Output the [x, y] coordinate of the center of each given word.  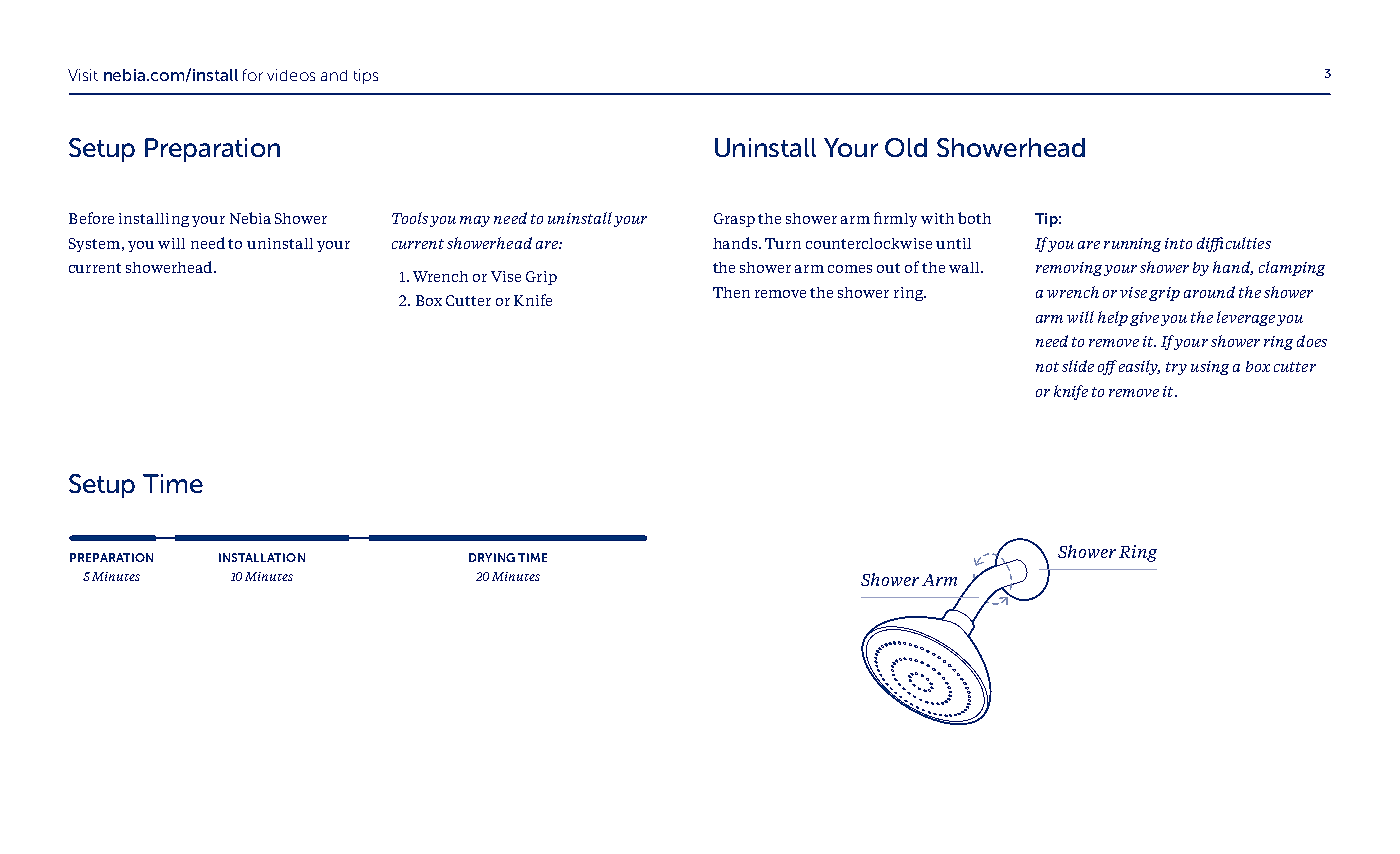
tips [366, 76]
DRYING [492, 557]
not [1047, 367]
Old [906, 147]
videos [291, 75]
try [1176, 368]
